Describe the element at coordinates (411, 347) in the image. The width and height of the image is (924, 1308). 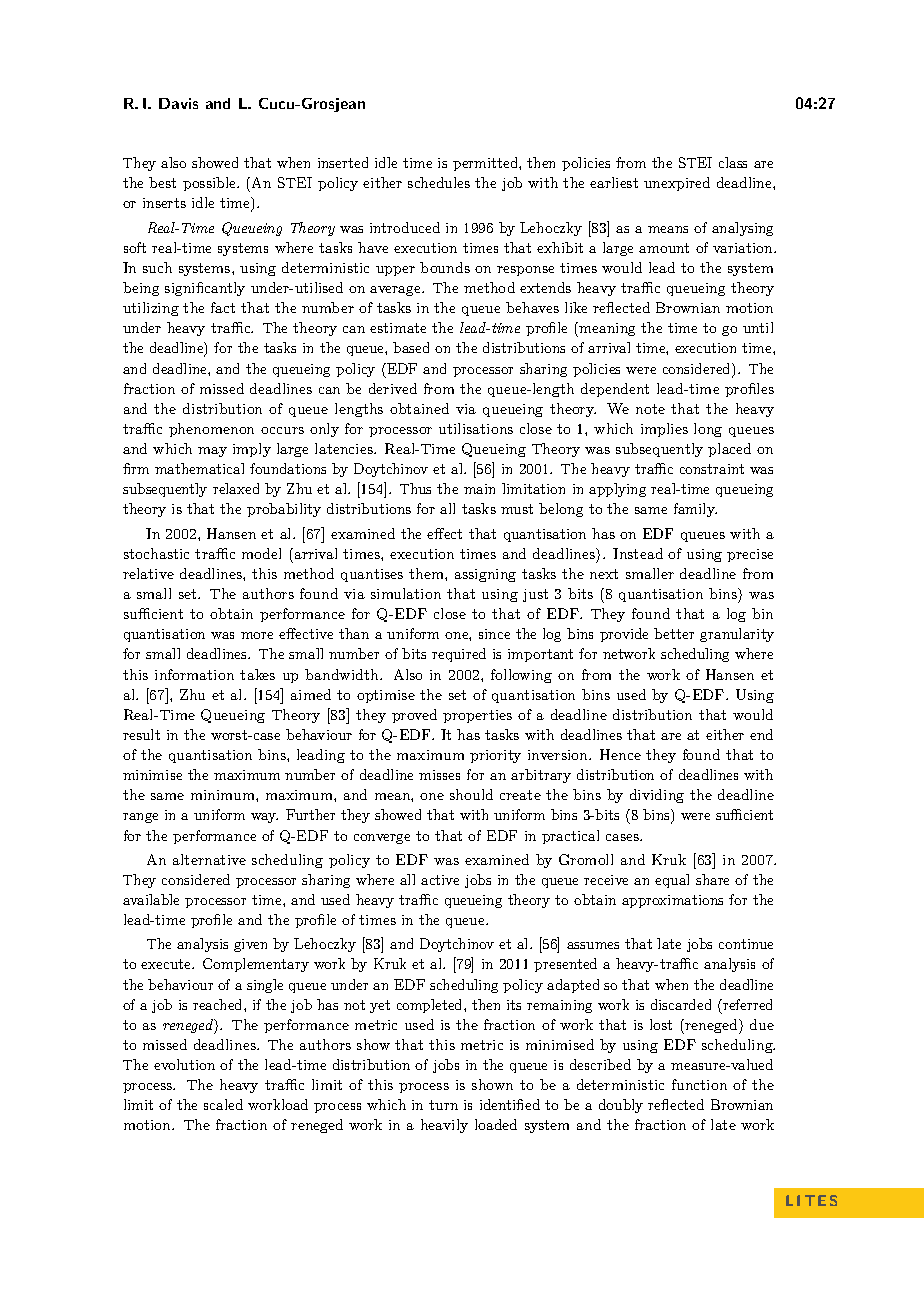
I see `based` at that location.
